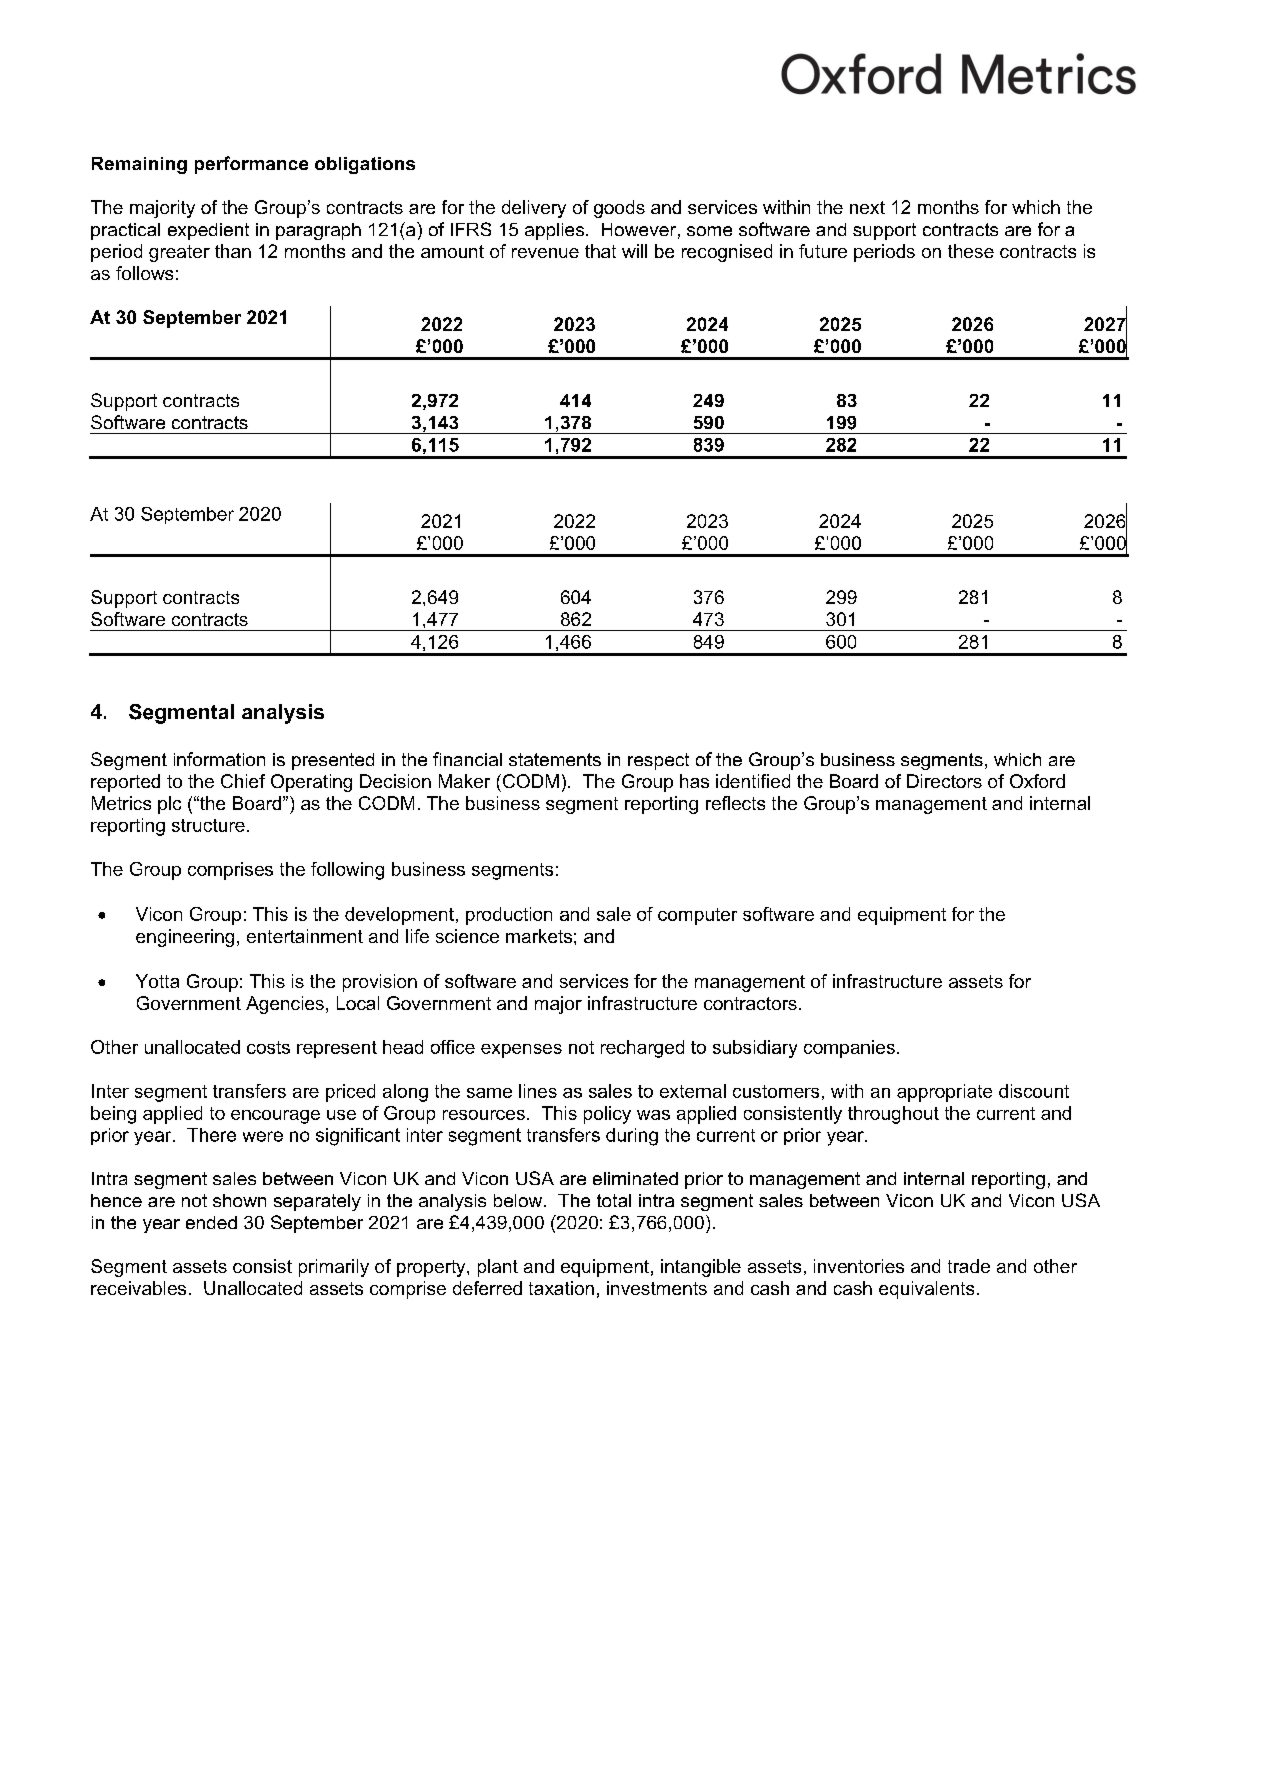  Describe the element at coordinates (219, 759) in the screenshot. I see `information` at that location.
